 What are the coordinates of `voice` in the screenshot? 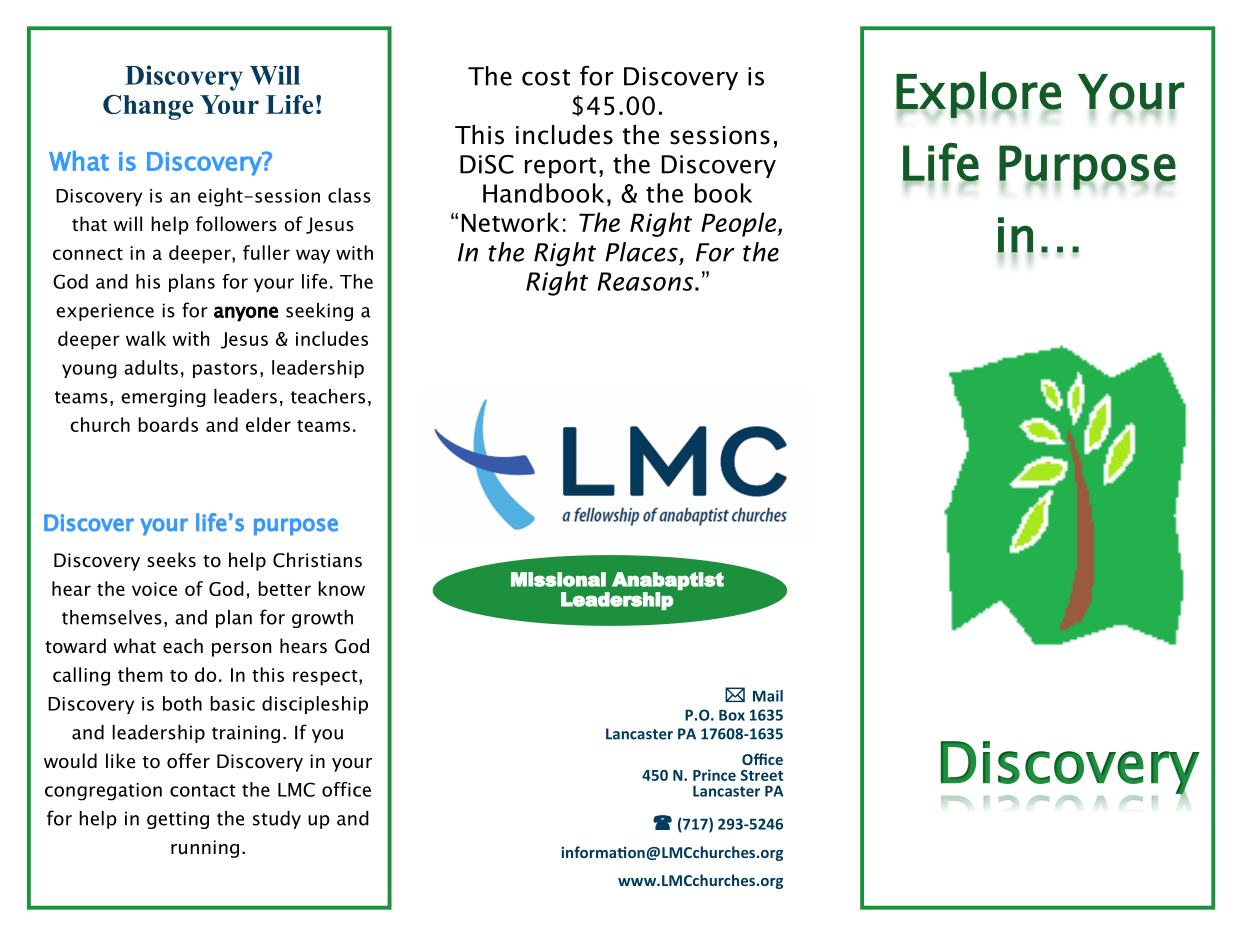 It's located at (154, 589).
